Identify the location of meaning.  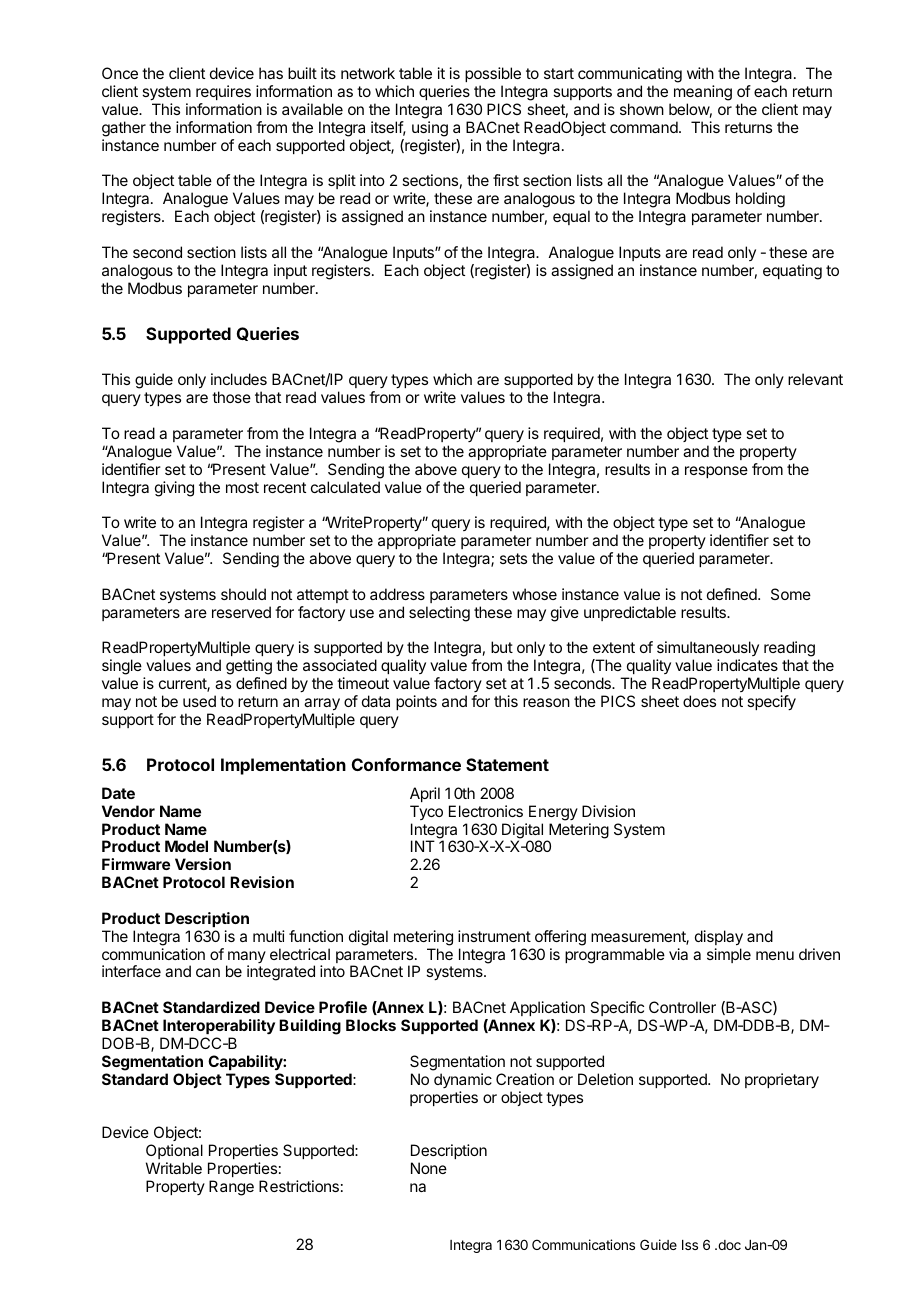
(703, 93).
